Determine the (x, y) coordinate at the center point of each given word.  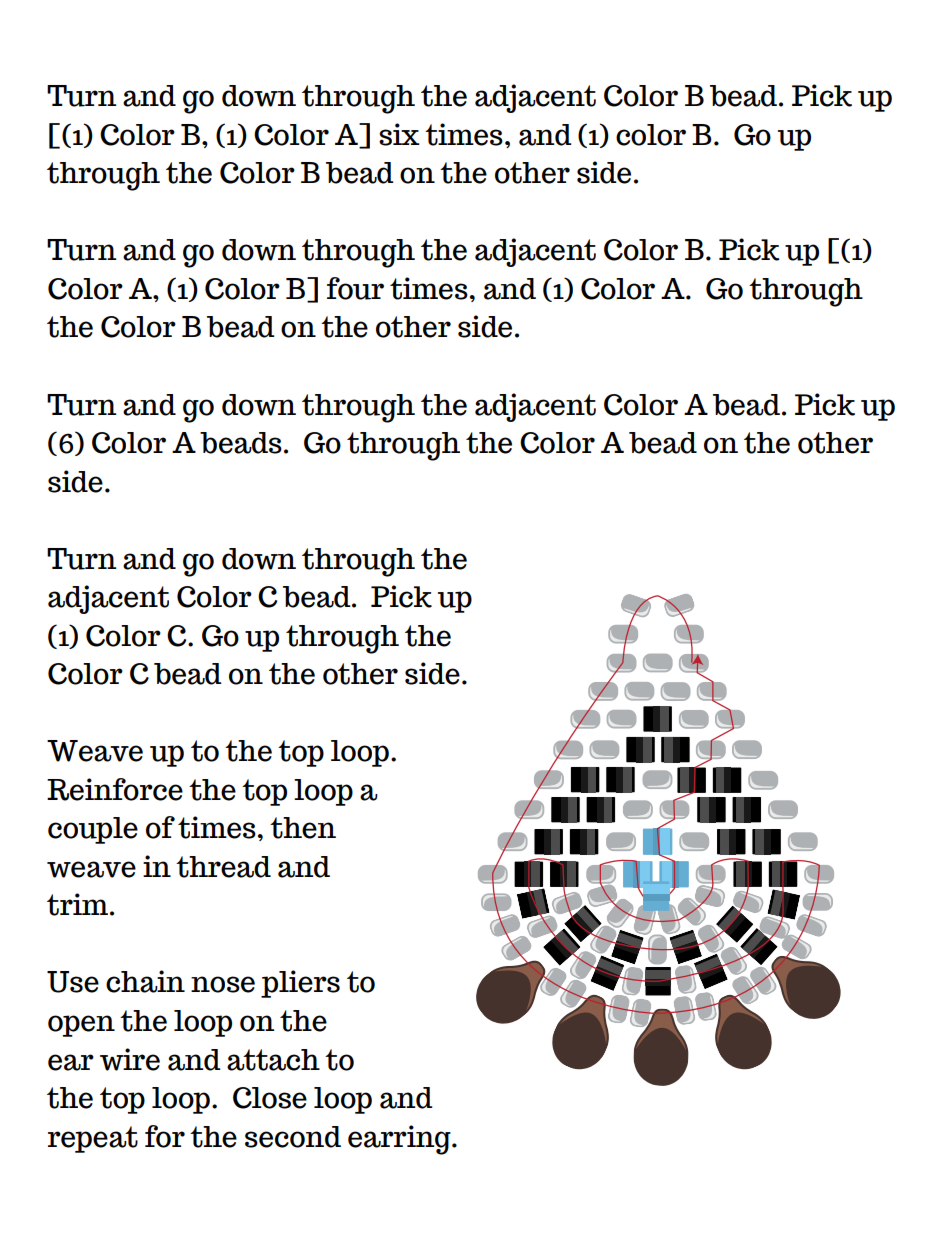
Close (270, 1098)
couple (93, 830)
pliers (300, 984)
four (355, 288)
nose (223, 984)
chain (145, 981)
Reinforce (115, 789)
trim (79, 904)
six (399, 134)
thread (223, 867)
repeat (93, 1139)
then (303, 828)
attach (273, 1060)
